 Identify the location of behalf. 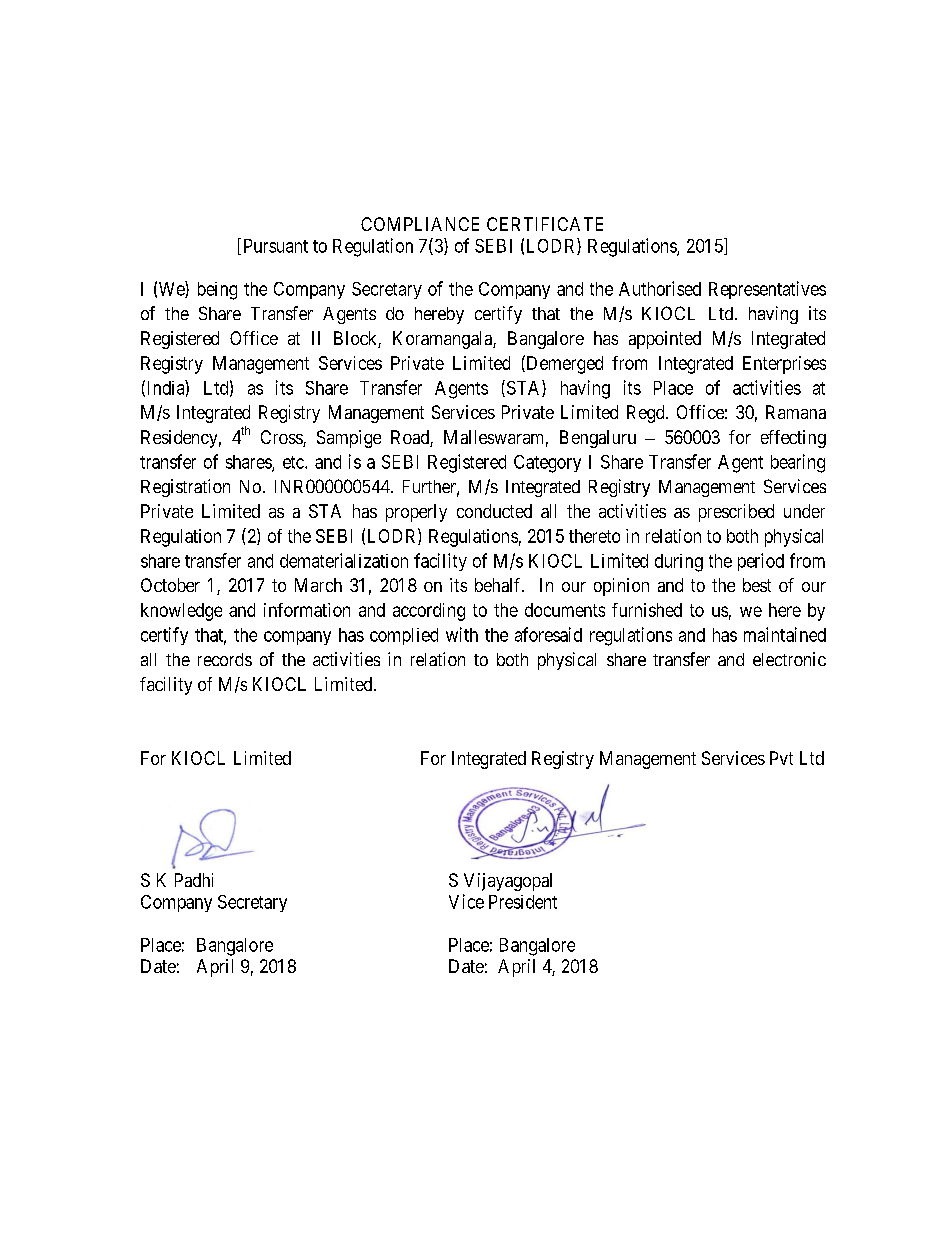
(499, 585).
